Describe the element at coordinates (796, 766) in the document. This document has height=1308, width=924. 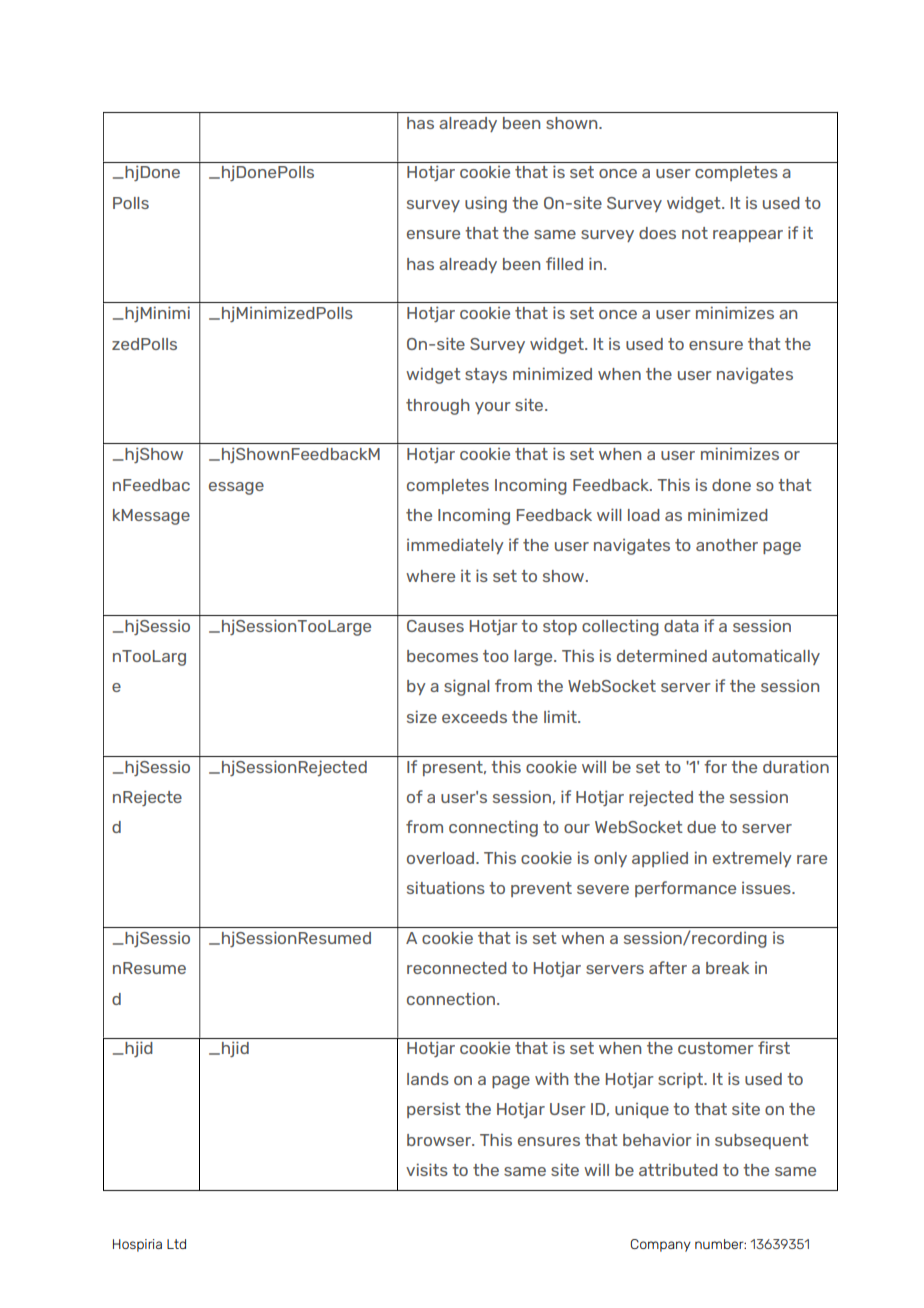
I see `duration` at that location.
